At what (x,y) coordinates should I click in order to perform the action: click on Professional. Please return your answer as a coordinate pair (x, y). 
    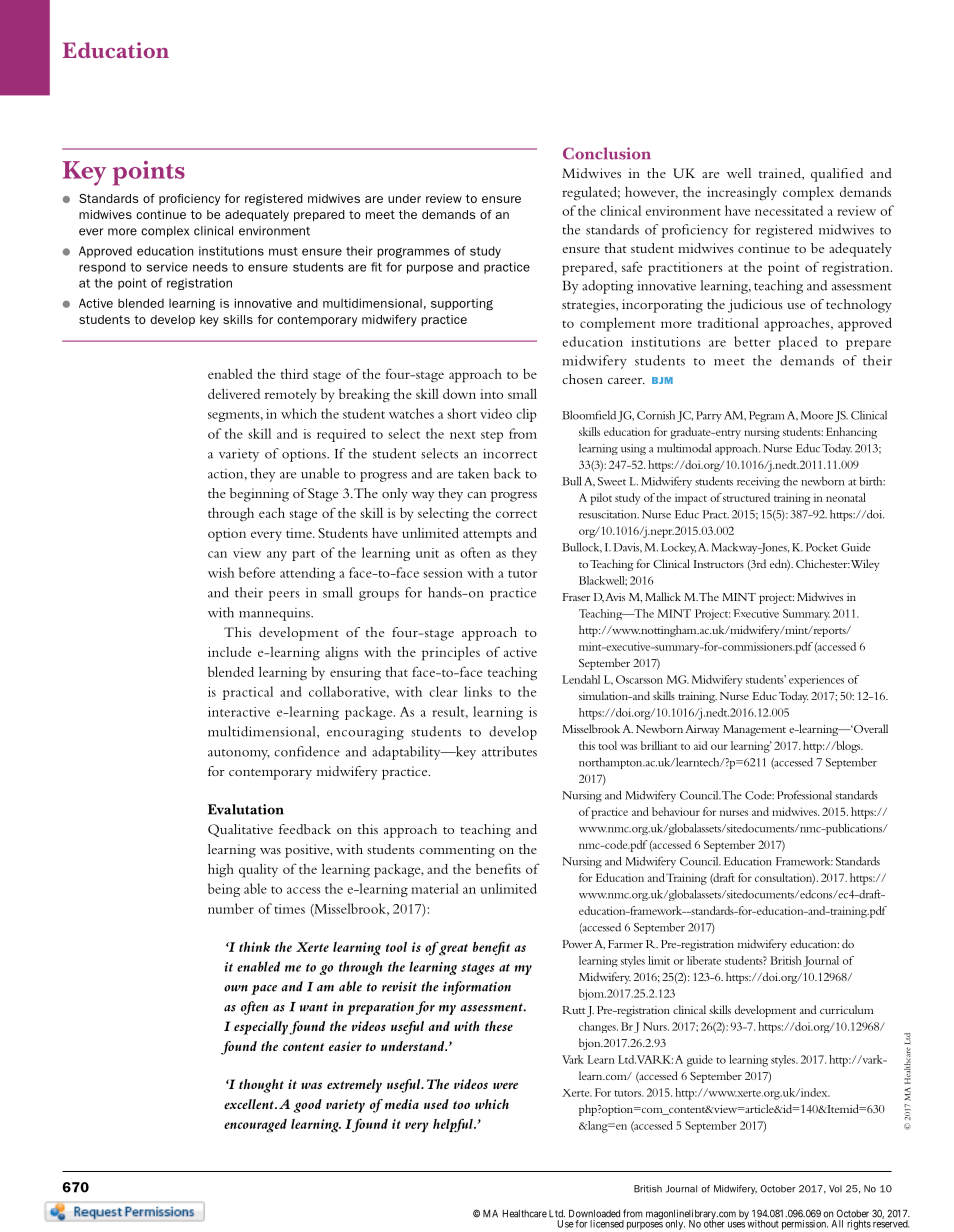
    Looking at the image, I should click on (804, 795).
